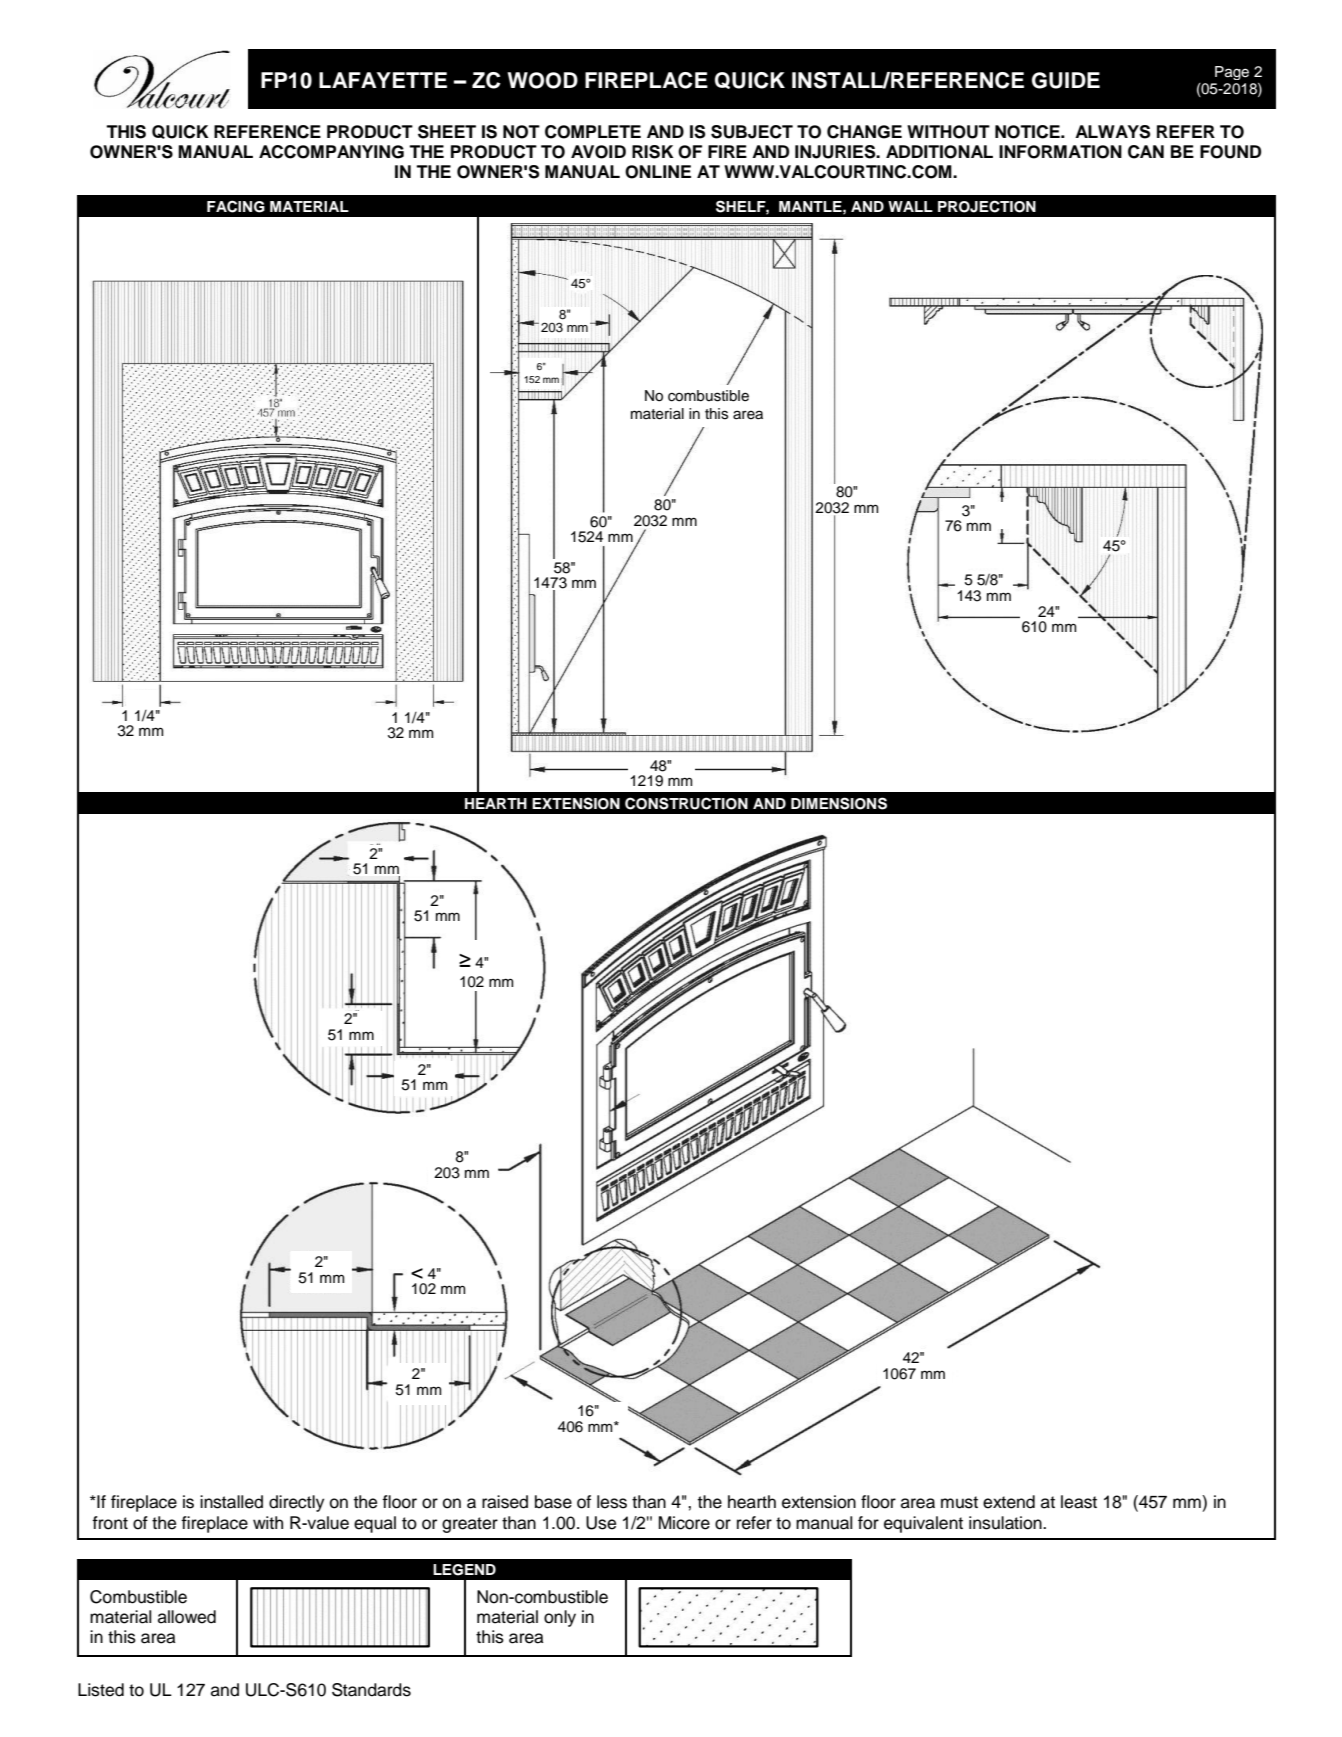 This screenshot has height=1737, width=1342. I want to click on directly, so click(296, 1503).
